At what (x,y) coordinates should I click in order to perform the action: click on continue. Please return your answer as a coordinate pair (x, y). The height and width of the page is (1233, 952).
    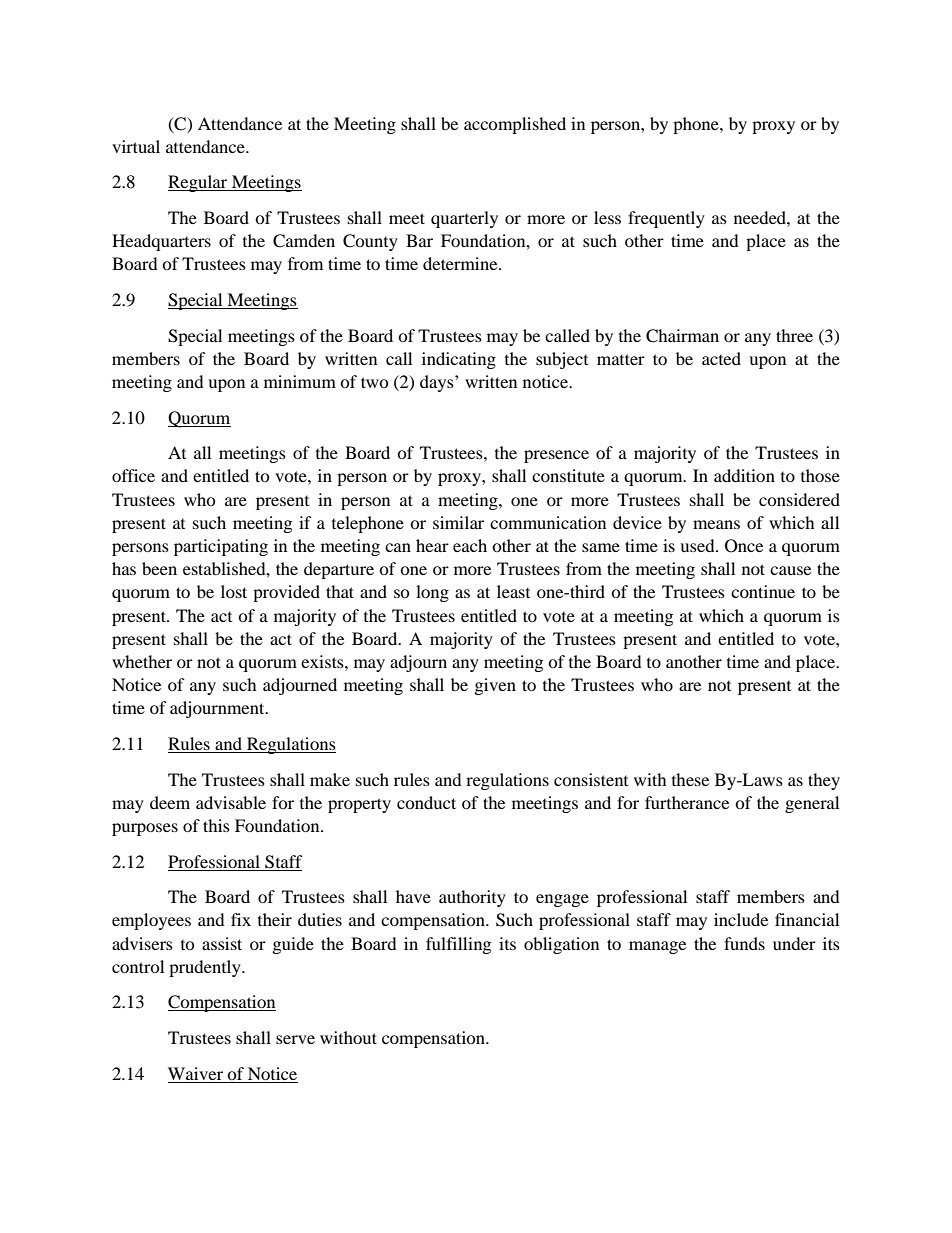
    Looking at the image, I should click on (763, 591).
